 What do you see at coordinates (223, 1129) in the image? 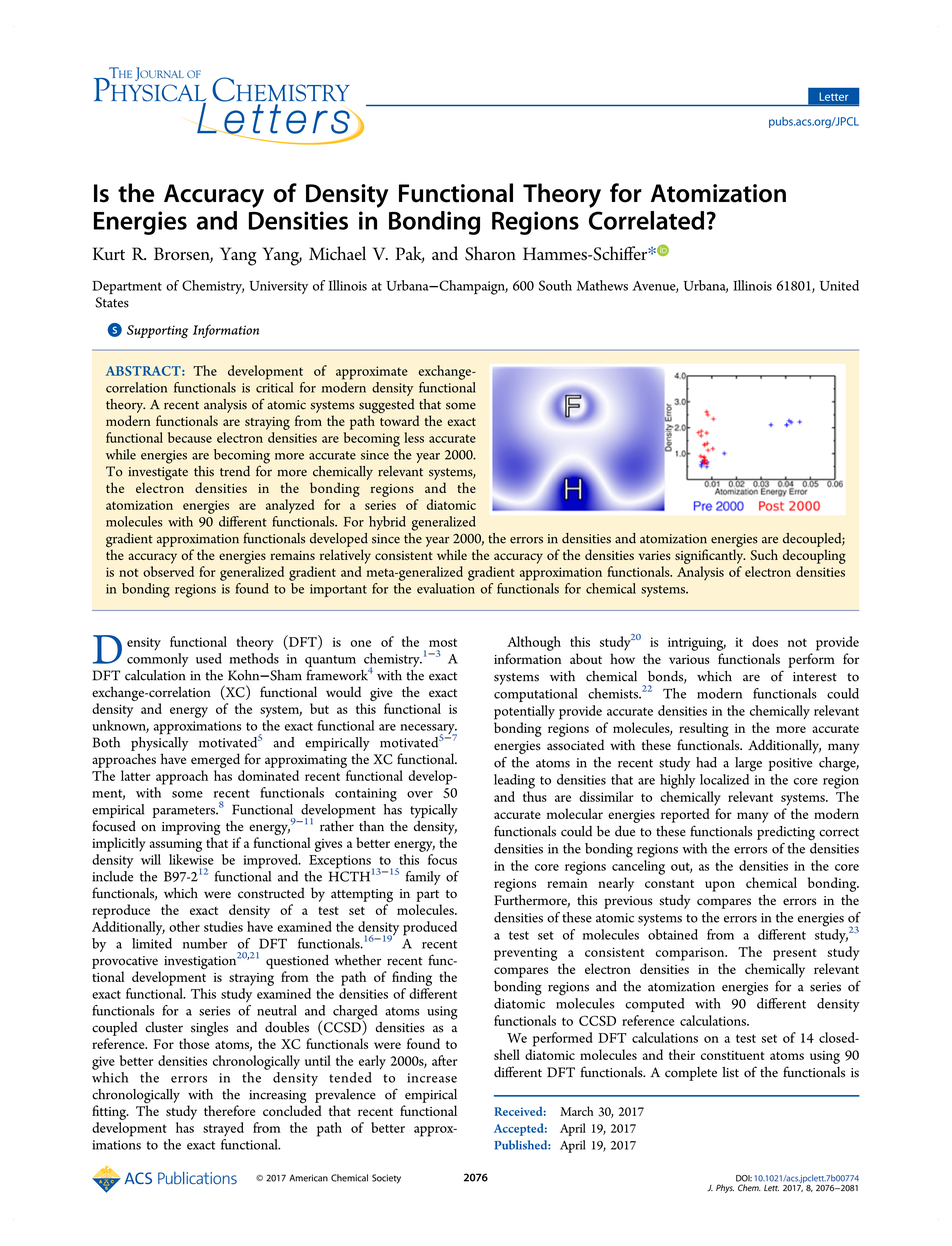
I see `strayed` at bounding box center [223, 1129].
